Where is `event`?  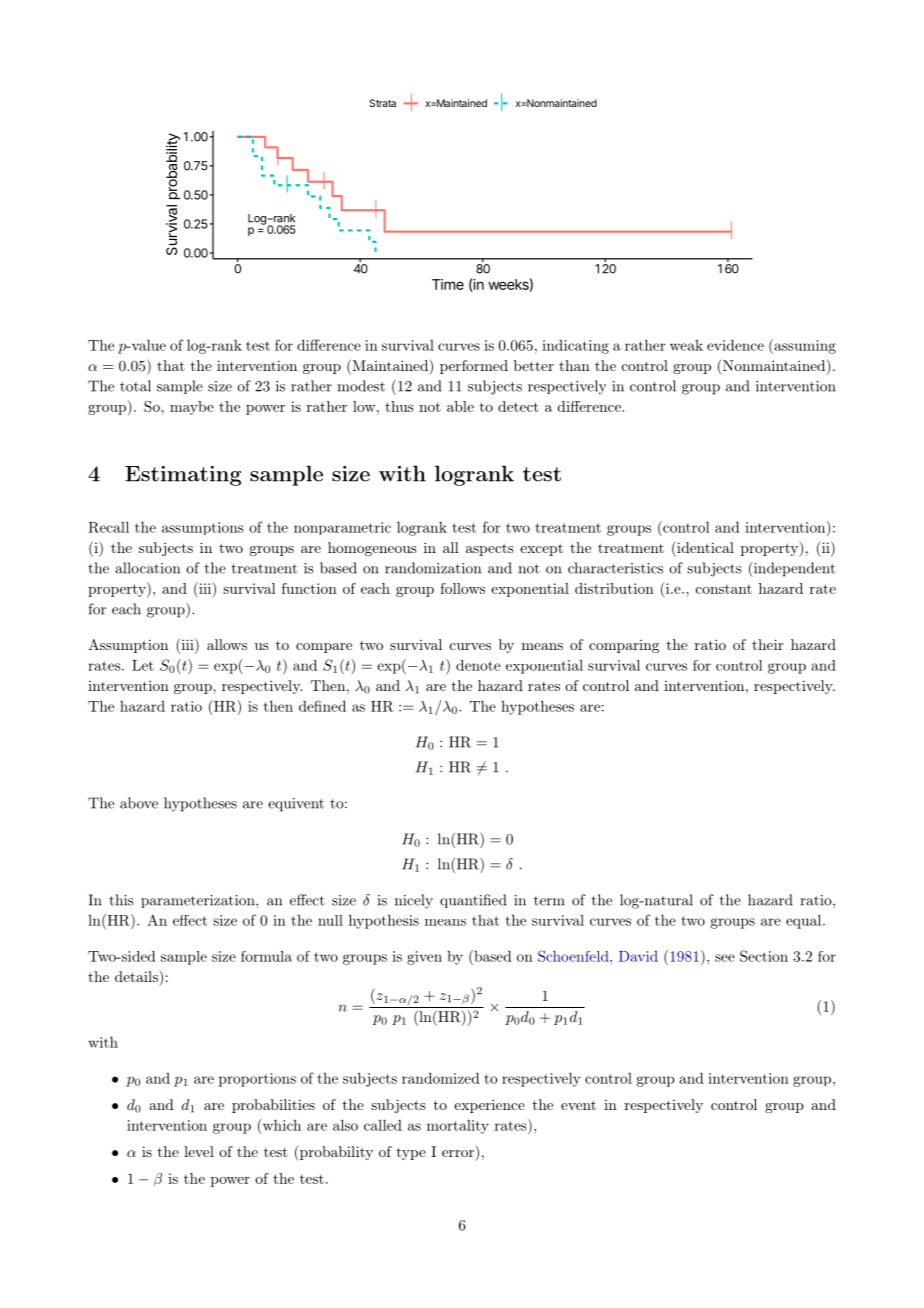
event is located at coordinates (578, 1105).
